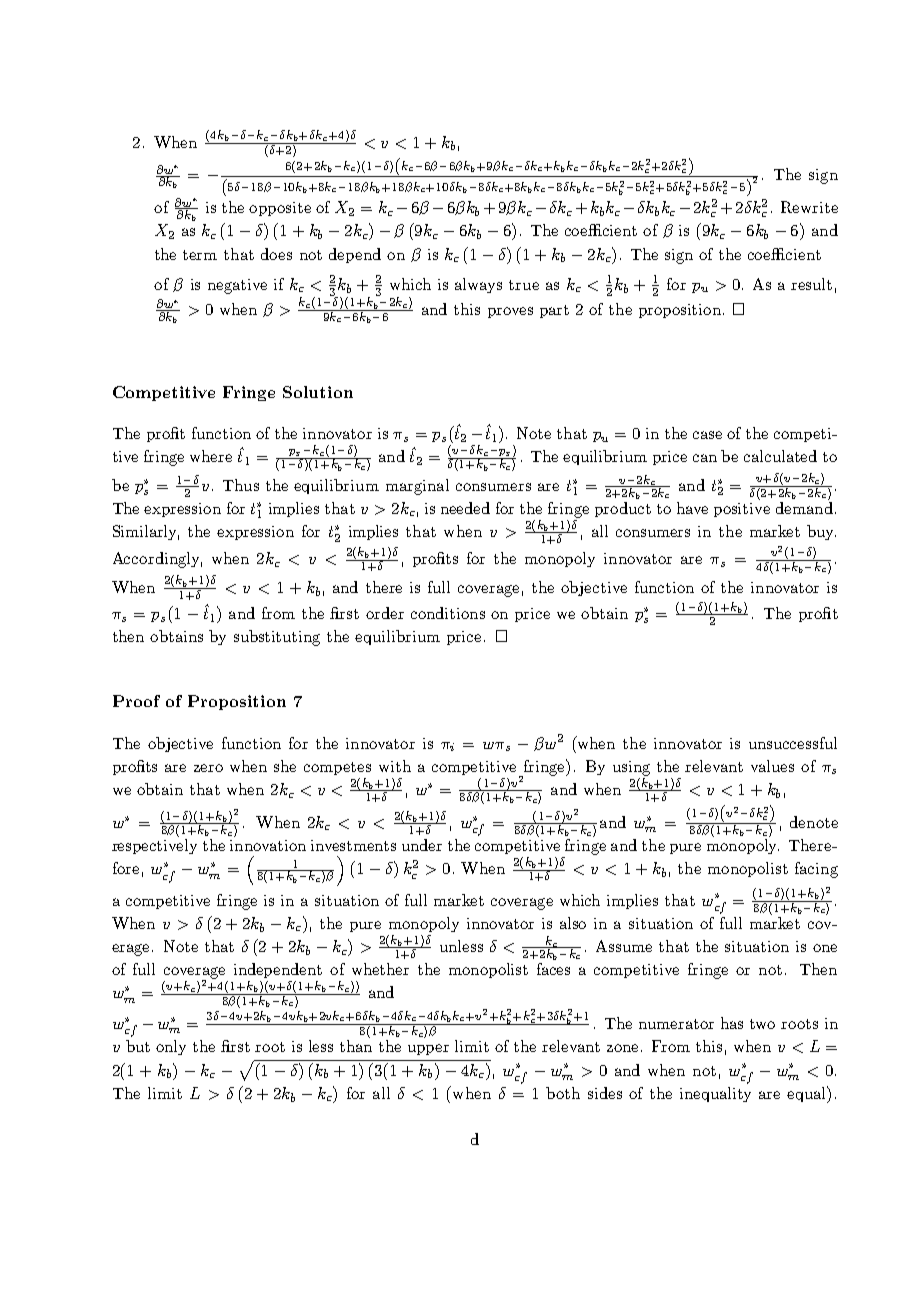  Describe the element at coordinates (171, 1047) in the page. I see `only` at that location.
